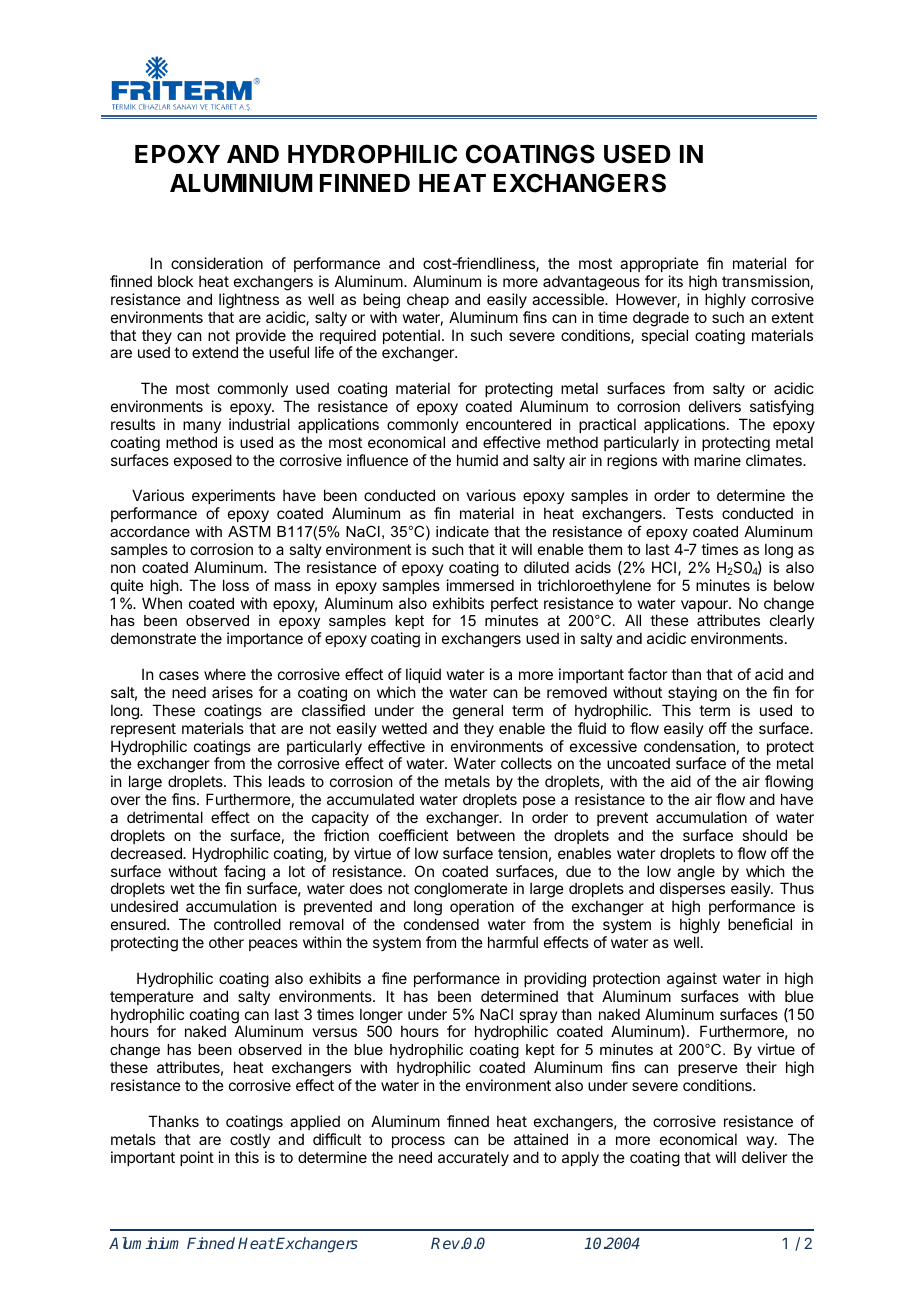 Image resolution: width=924 pixels, height=1308 pixels. Describe the element at coordinates (761, 1142) in the image. I see `way` at that location.
